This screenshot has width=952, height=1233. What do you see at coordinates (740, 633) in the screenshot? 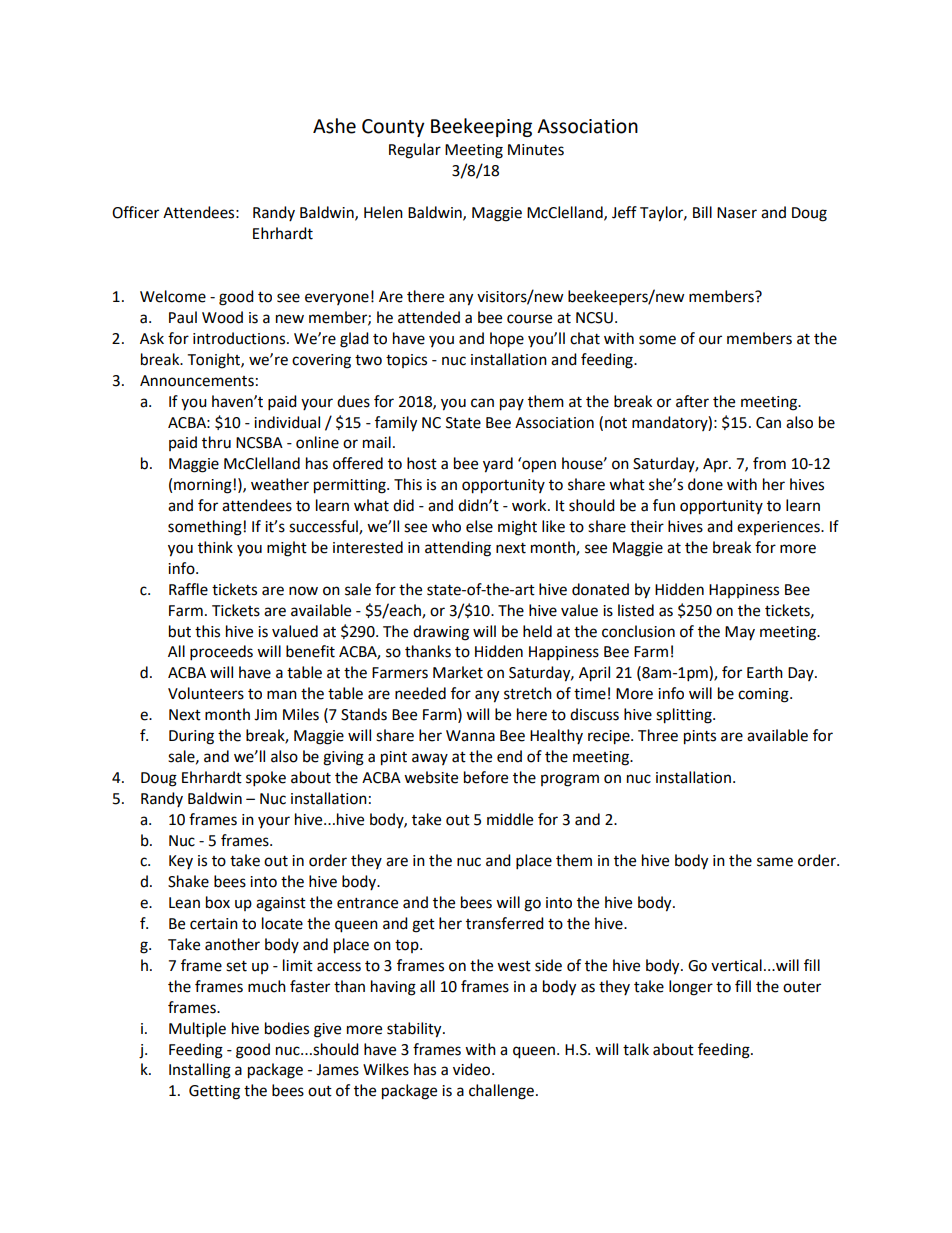
I see `May` at bounding box center [740, 633].
